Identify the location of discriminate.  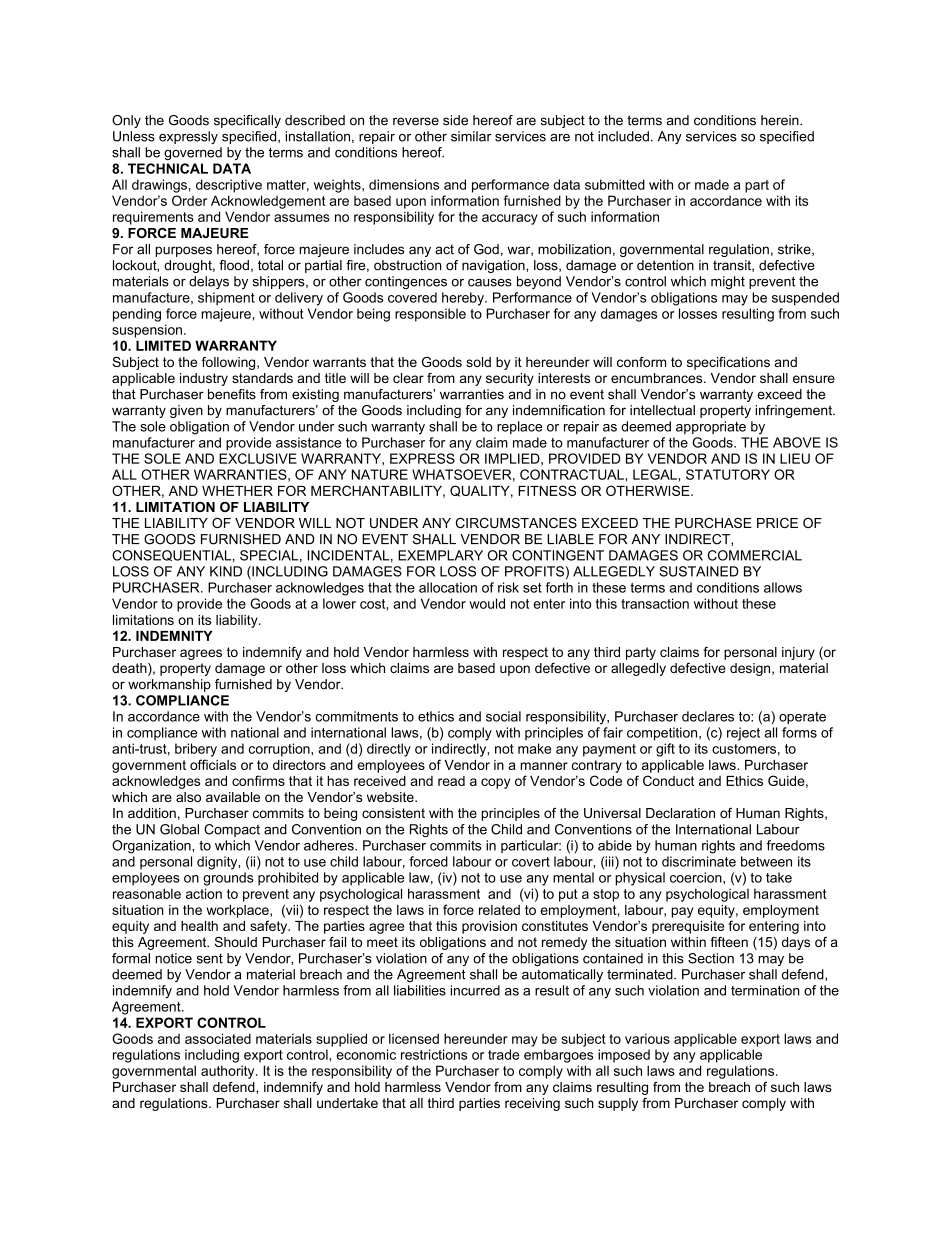
(699, 861).
